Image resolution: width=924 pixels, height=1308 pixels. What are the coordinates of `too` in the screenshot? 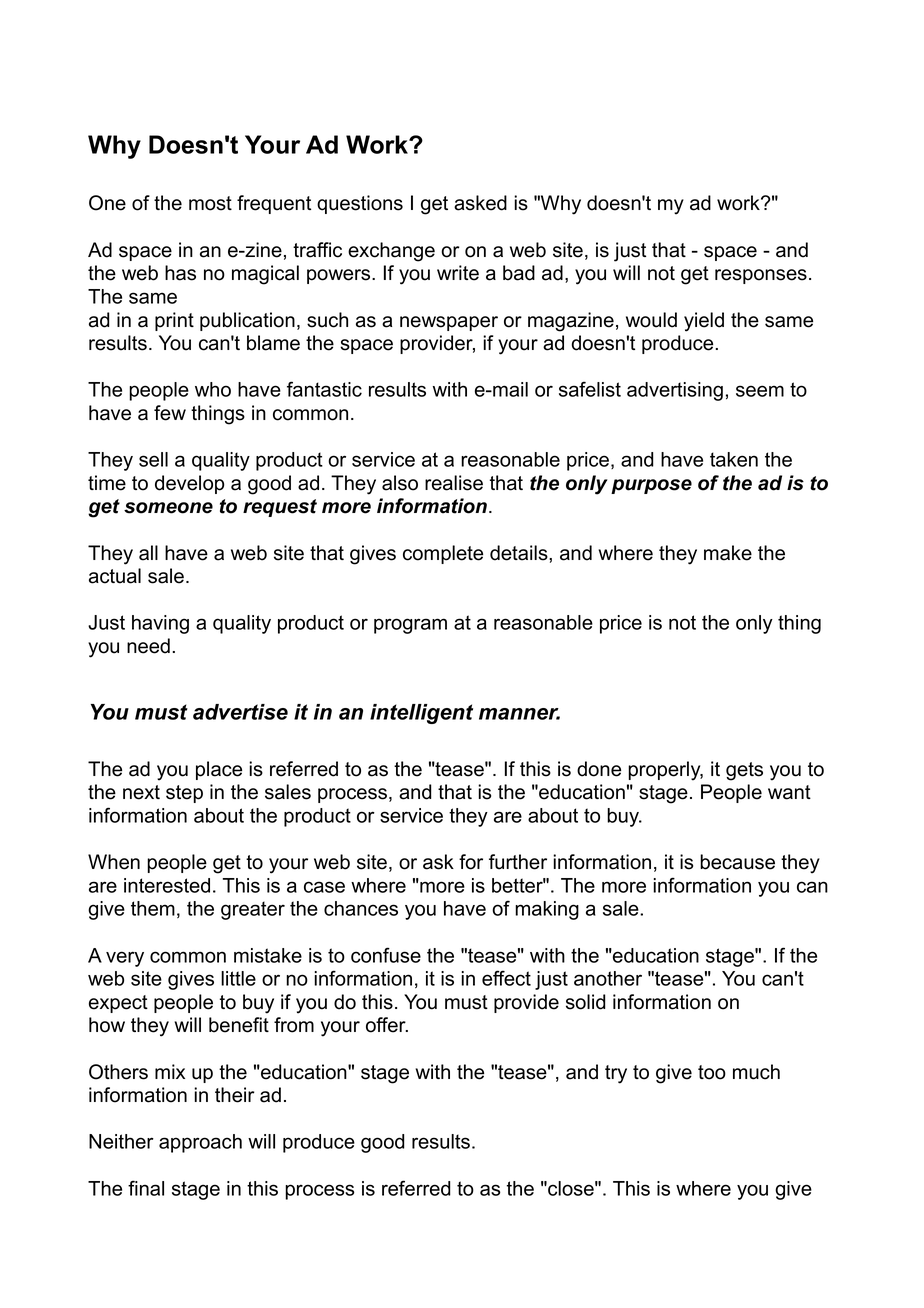 It's located at (712, 1072).
